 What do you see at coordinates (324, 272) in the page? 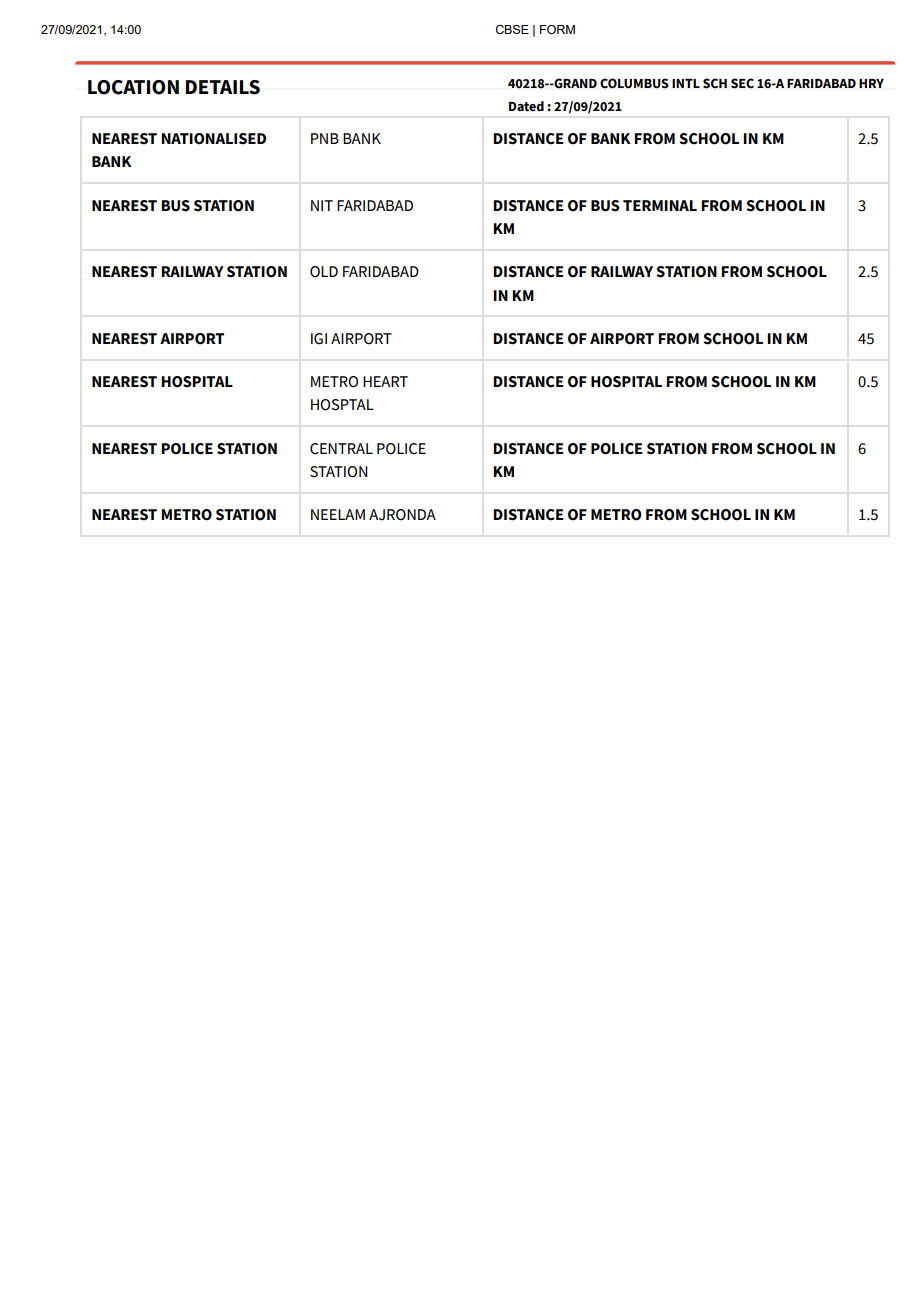
I see `OLD` at bounding box center [324, 272].
